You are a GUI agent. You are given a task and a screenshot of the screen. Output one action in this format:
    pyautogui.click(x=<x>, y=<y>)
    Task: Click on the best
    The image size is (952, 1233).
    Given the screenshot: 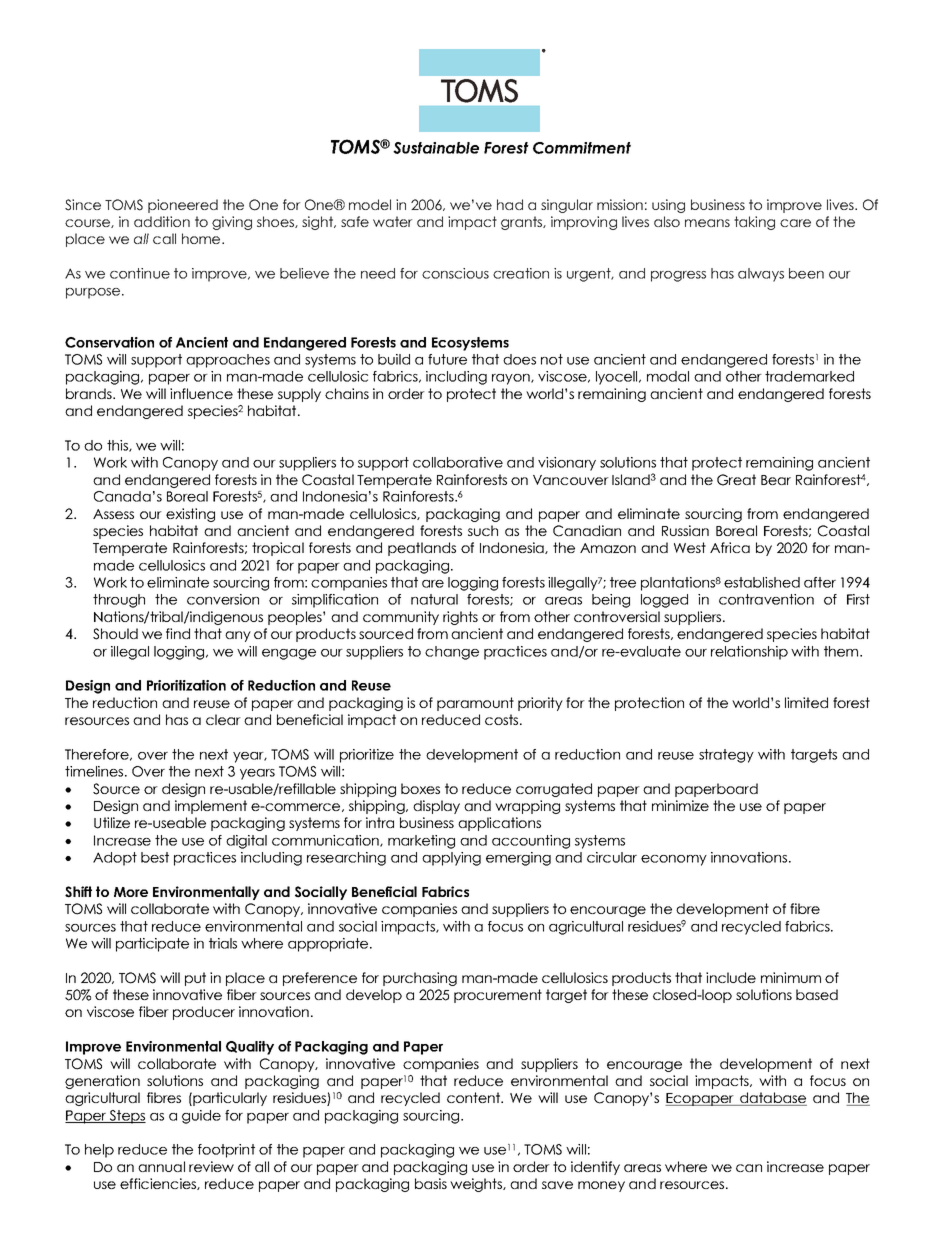 What is the action you would take?
    pyautogui.click(x=155, y=857)
